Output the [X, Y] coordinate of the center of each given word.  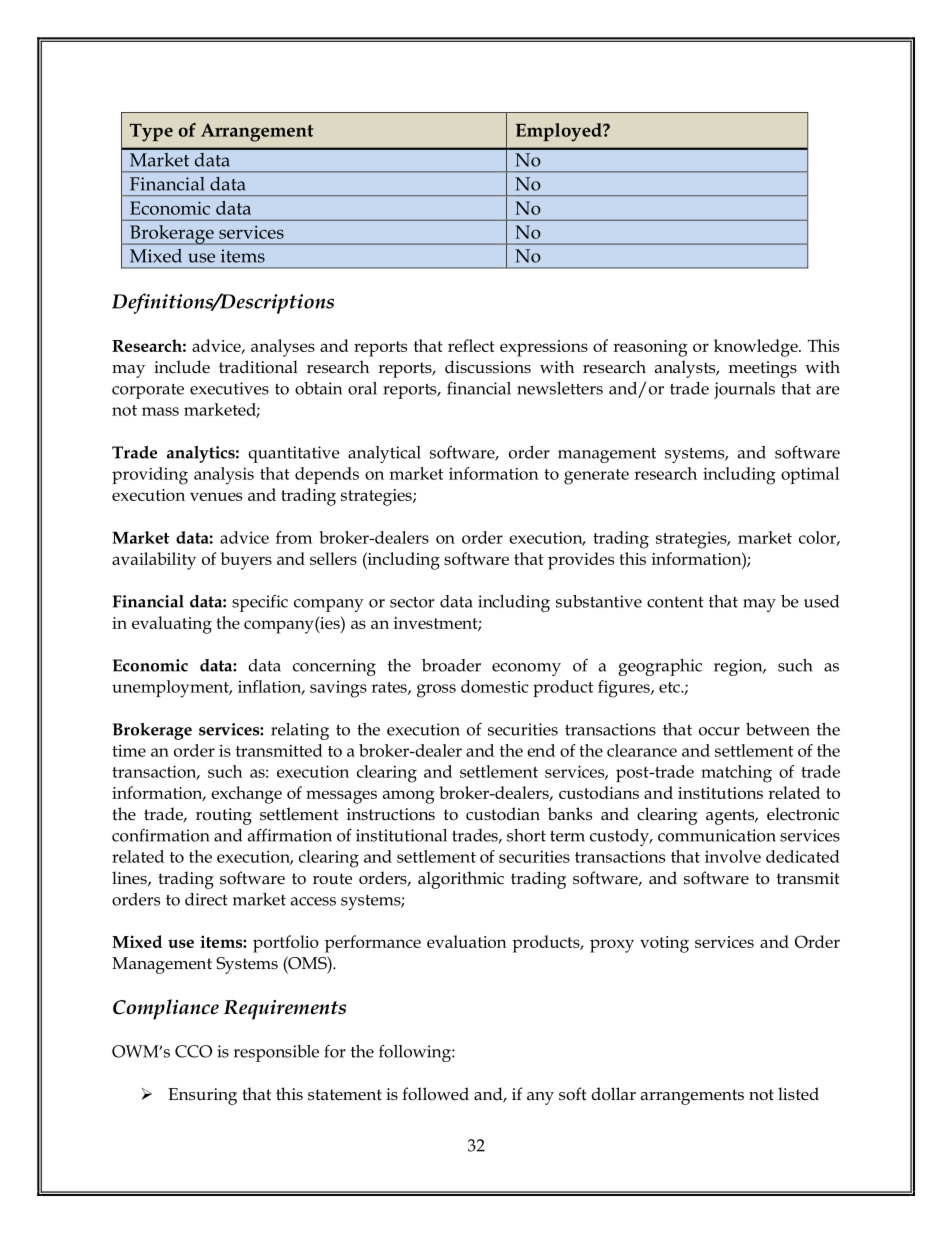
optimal [810, 475]
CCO [193, 1051]
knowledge [757, 348]
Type [151, 133]
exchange [246, 795]
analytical [384, 454]
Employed [560, 132]
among [409, 797]
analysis [224, 476]
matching [736, 774]
